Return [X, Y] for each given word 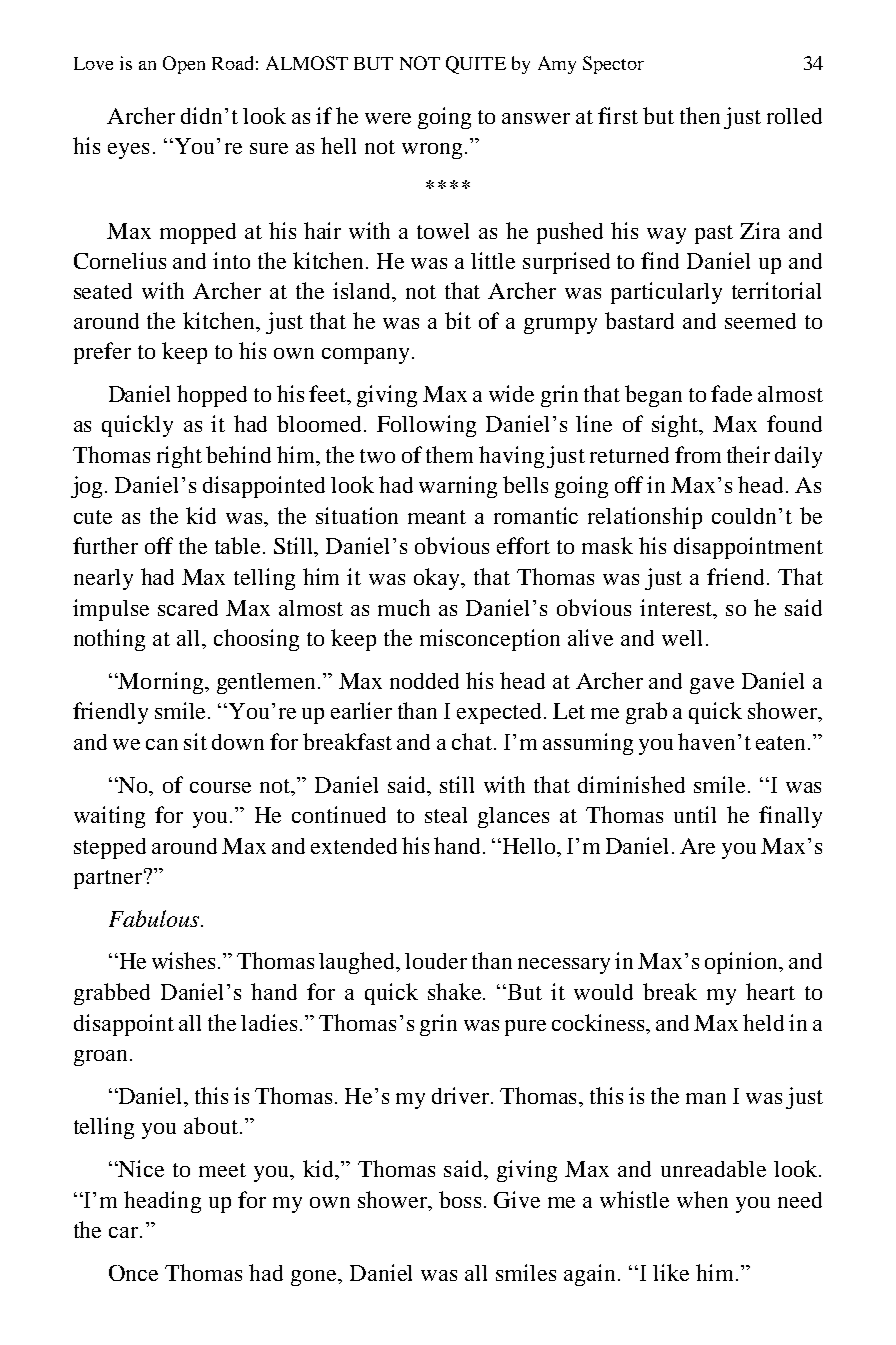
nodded [424, 681]
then [700, 115]
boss [460, 1199]
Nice [140, 1168]
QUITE [476, 65]
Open [184, 65]
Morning [161, 683]
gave [712, 686]
